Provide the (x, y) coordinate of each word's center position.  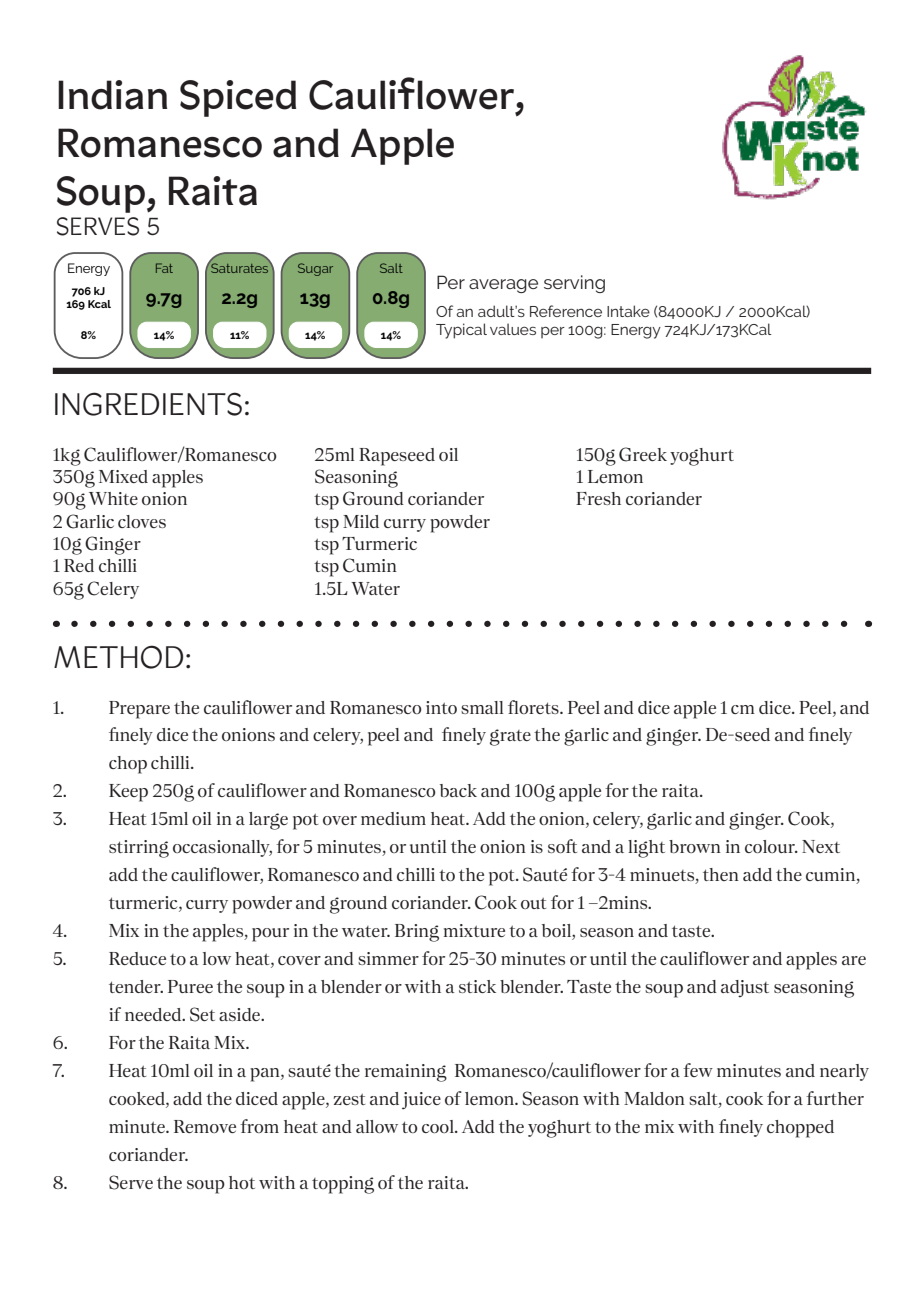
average (503, 286)
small (482, 707)
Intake (628, 311)
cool (439, 1126)
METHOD (118, 657)
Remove (205, 1126)
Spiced (238, 98)
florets (534, 707)
